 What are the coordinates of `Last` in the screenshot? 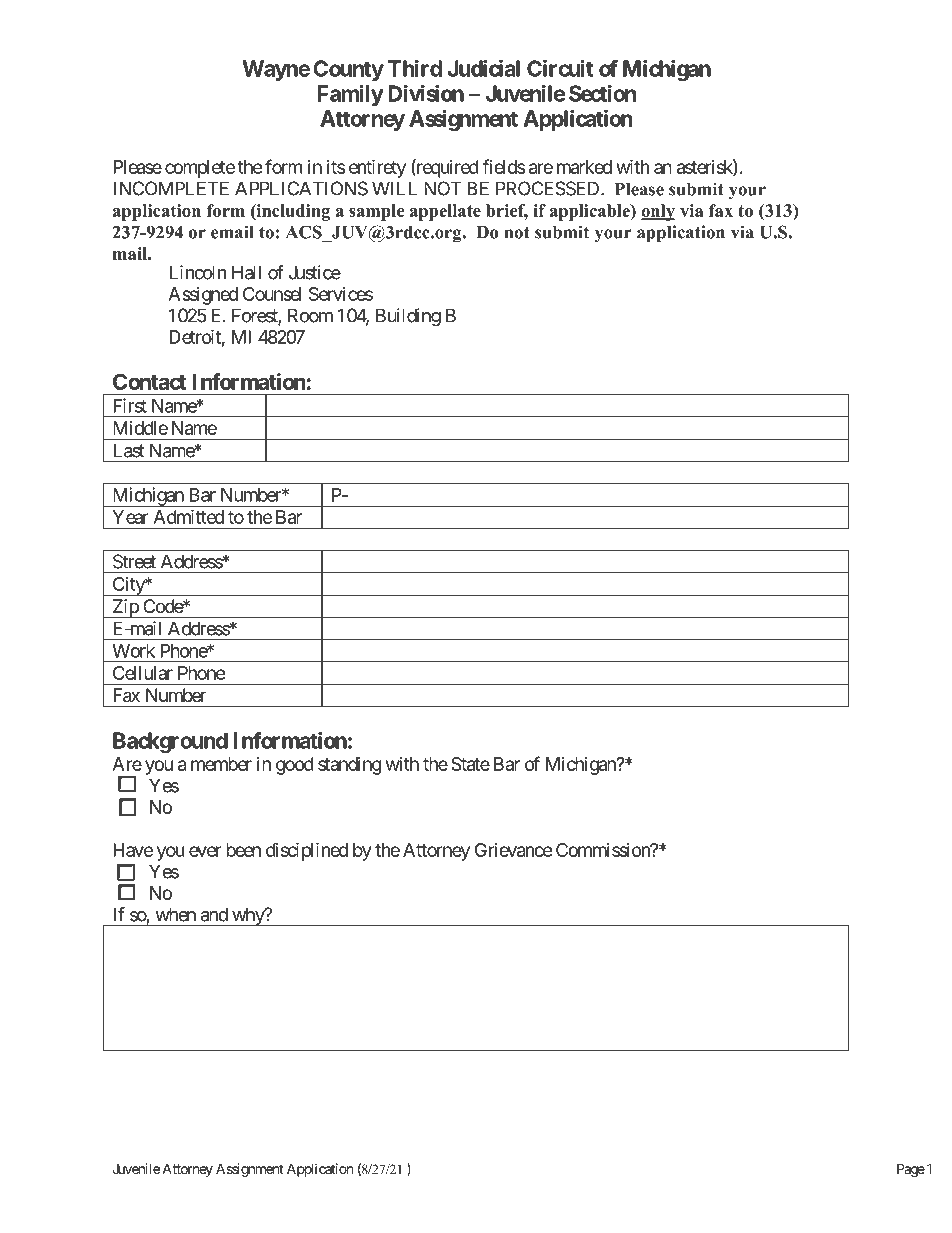 It's located at (129, 450).
